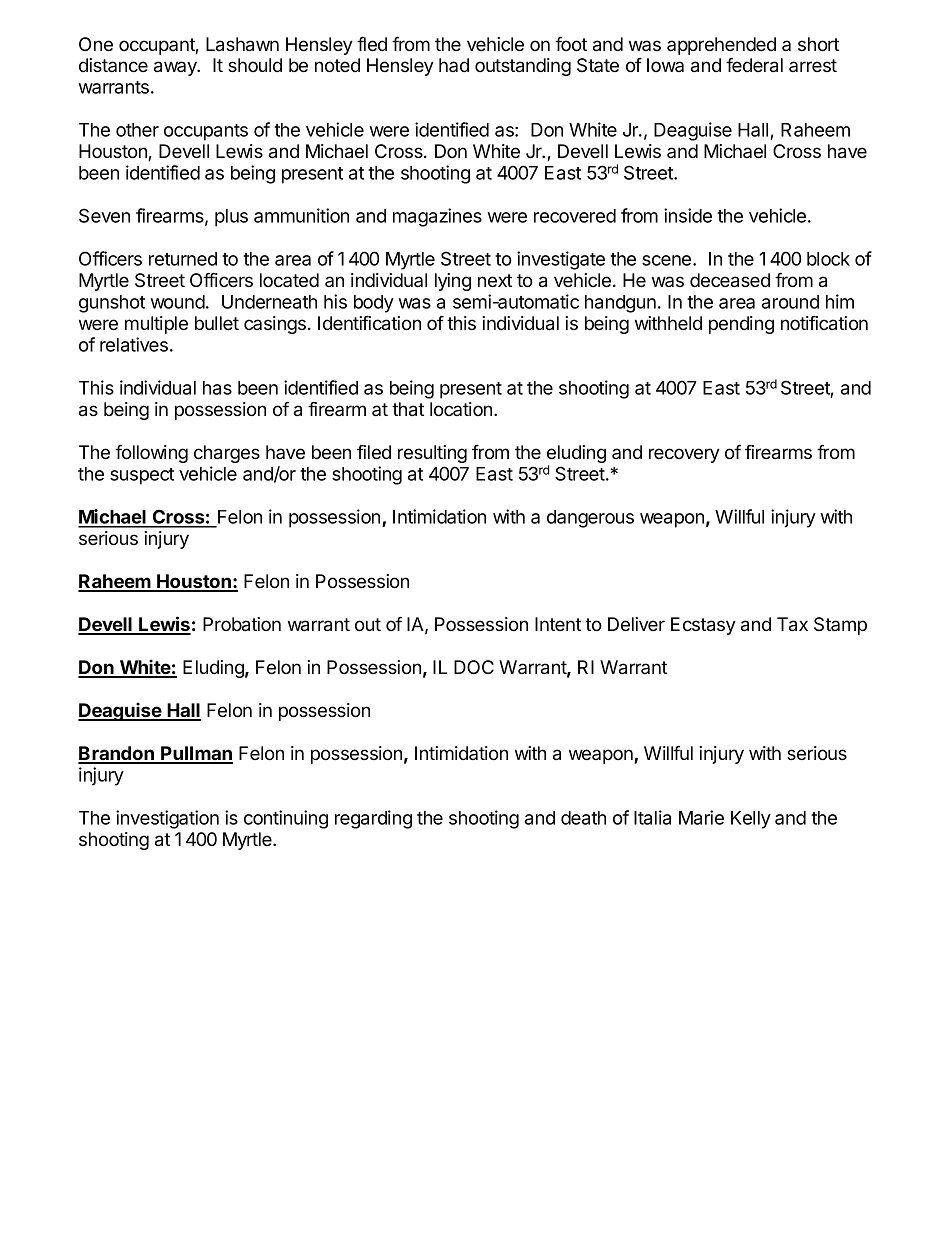  Describe the element at coordinates (167, 819) in the screenshot. I see `investigation` at that location.
